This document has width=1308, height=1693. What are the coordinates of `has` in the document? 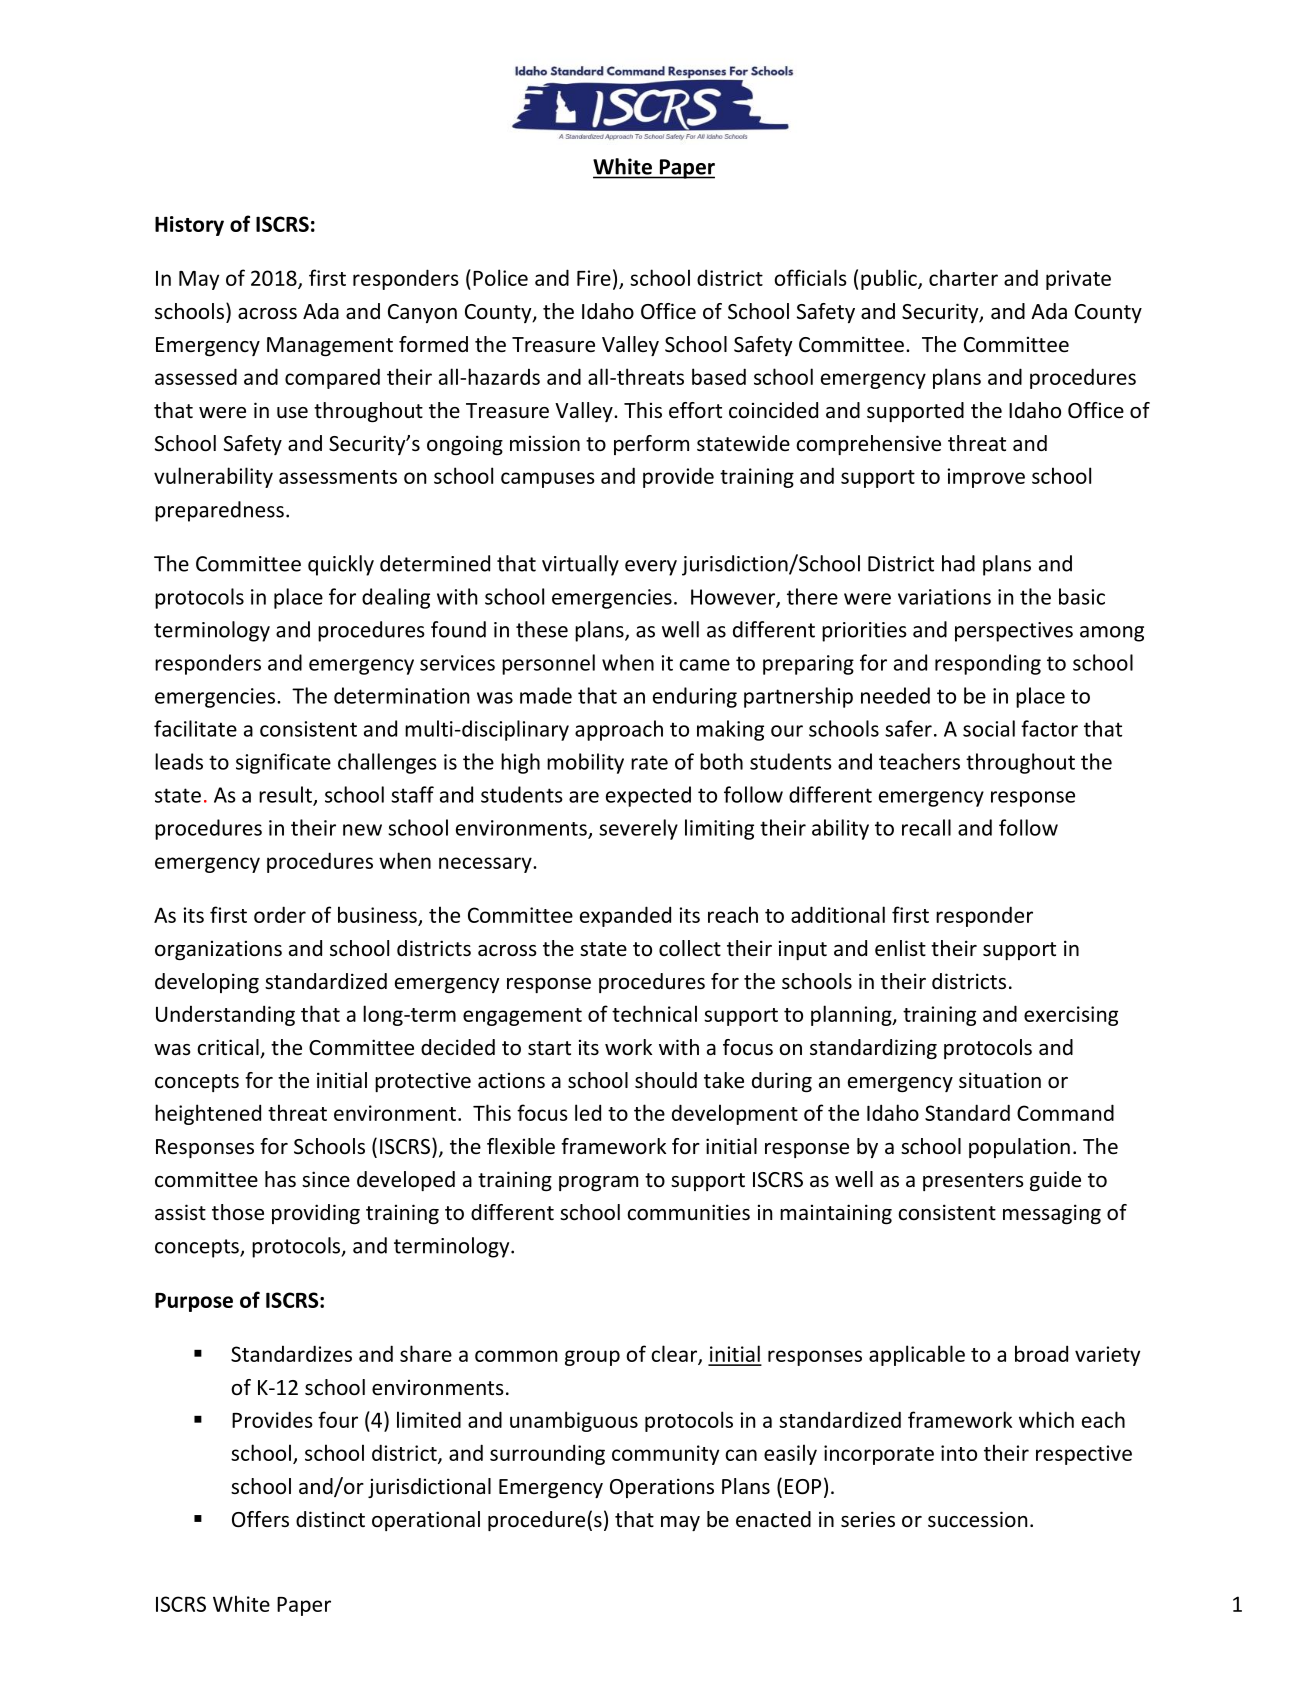 It's located at (280, 1179).
